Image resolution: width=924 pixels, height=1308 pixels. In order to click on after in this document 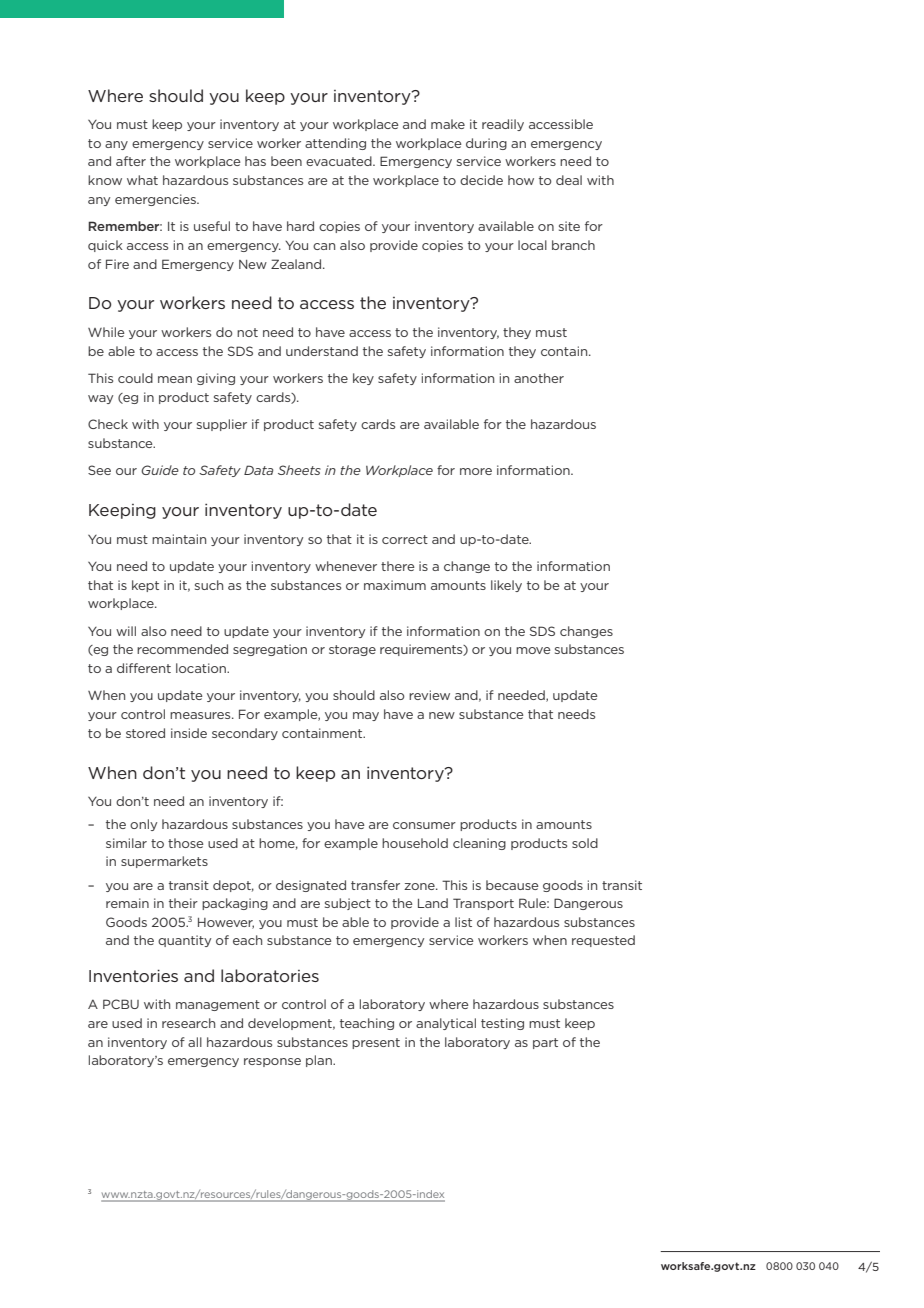, I will do `click(131, 161)`.
